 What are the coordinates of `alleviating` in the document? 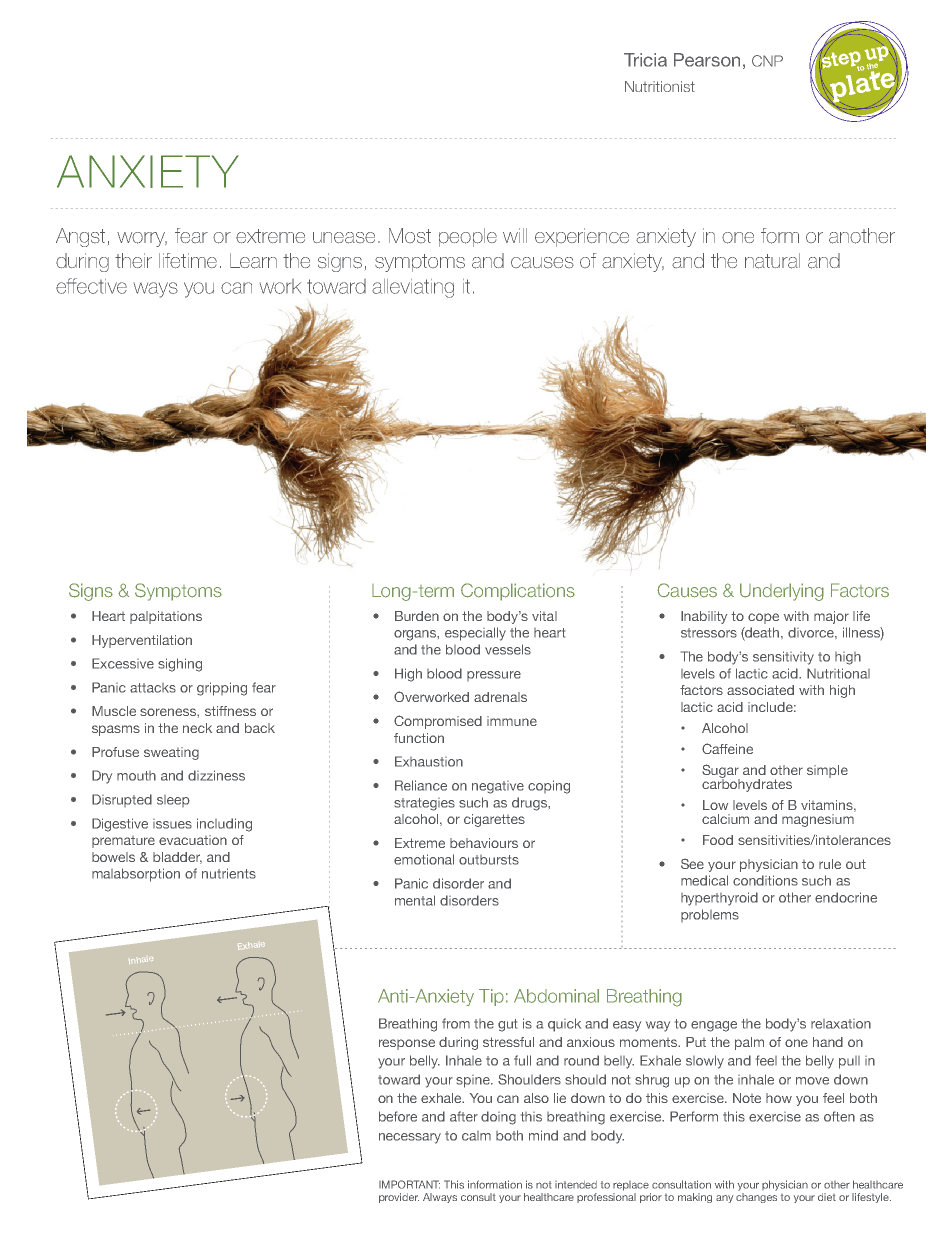 It's located at (413, 288).
